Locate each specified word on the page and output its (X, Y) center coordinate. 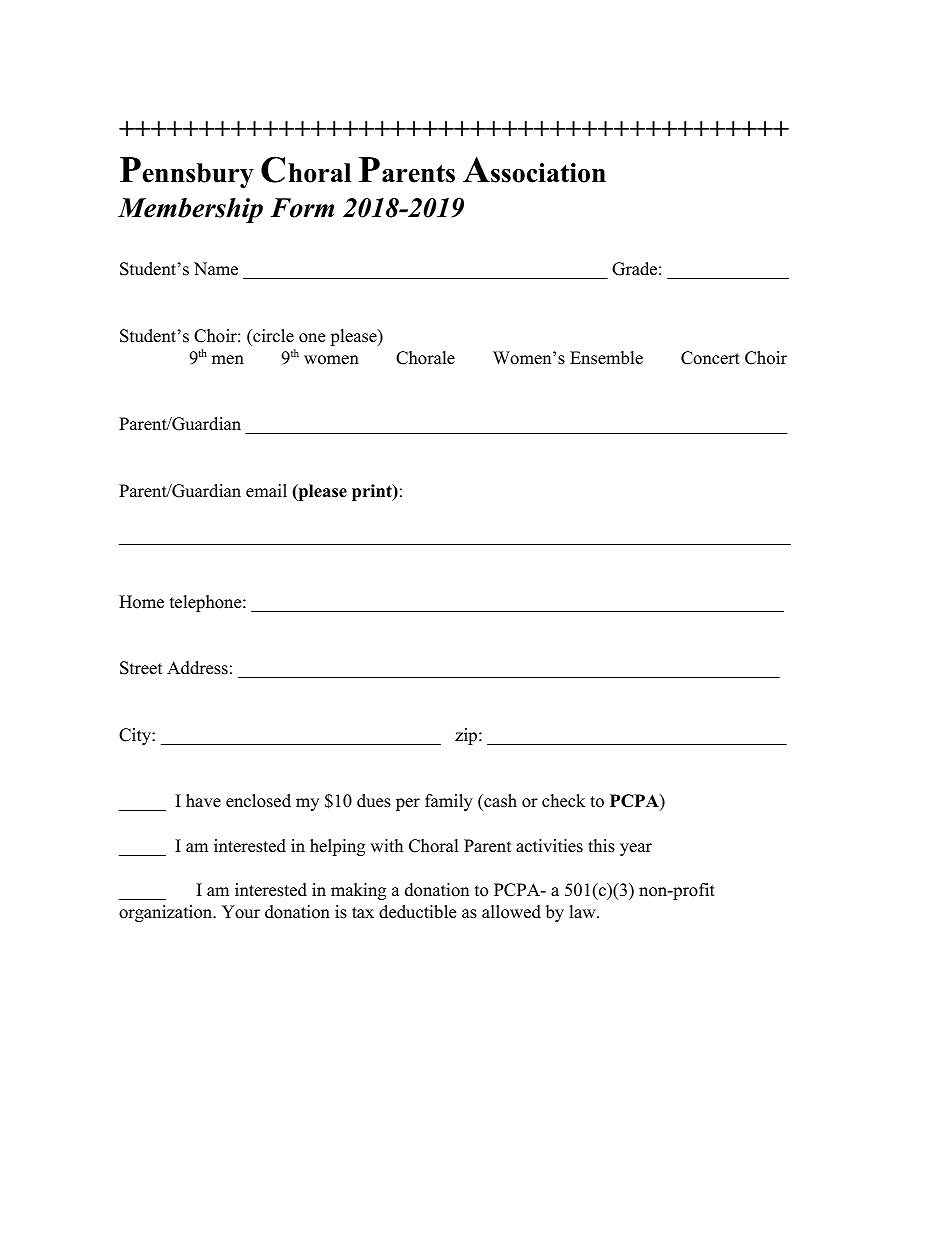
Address (197, 668)
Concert (710, 358)
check (563, 801)
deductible (417, 912)
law (583, 911)
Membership (190, 210)
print (373, 492)
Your (241, 912)
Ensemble (606, 358)
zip (467, 736)
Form (302, 208)
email (266, 491)
